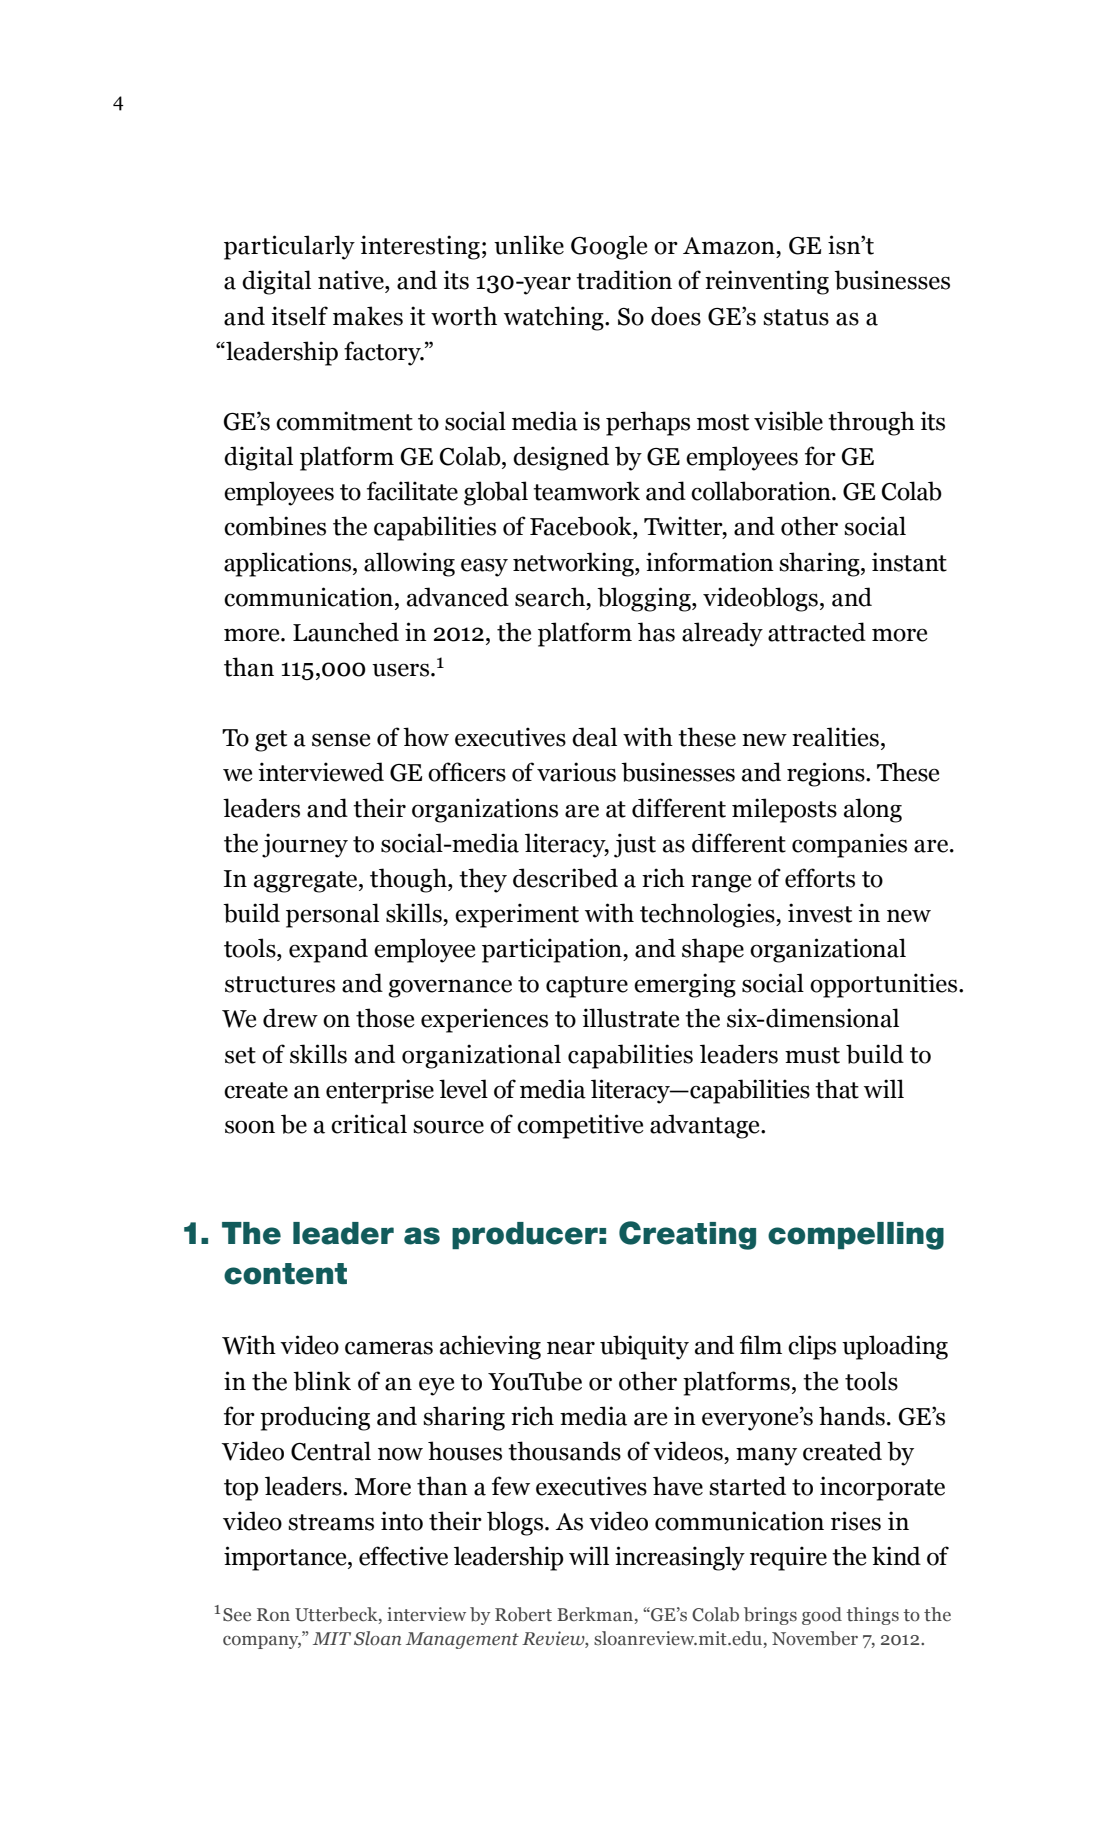  What do you see at coordinates (580, 1126) in the image?
I see `competitive` at bounding box center [580, 1126].
